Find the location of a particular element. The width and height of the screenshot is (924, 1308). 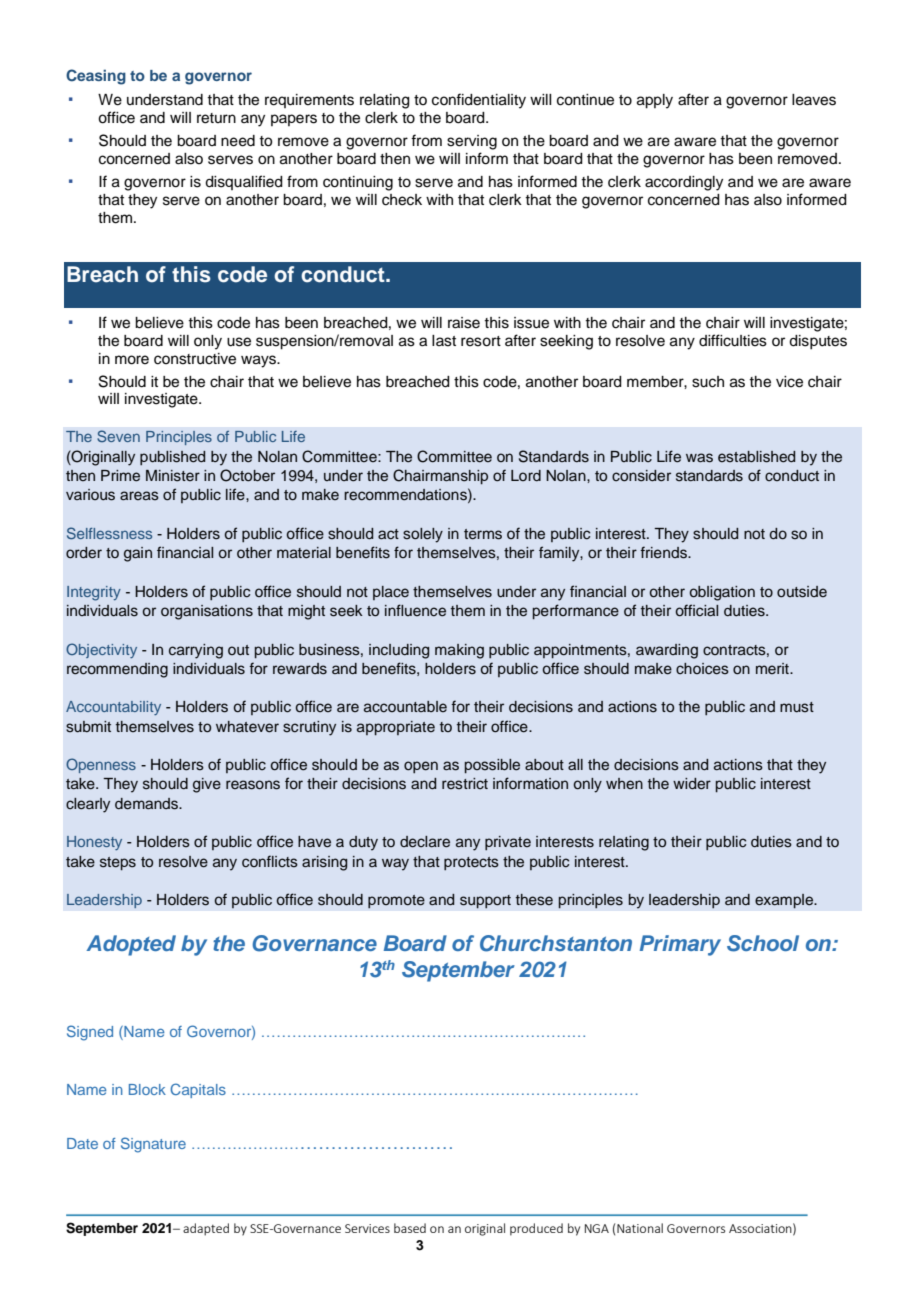

National is located at coordinates (640, 1228).
